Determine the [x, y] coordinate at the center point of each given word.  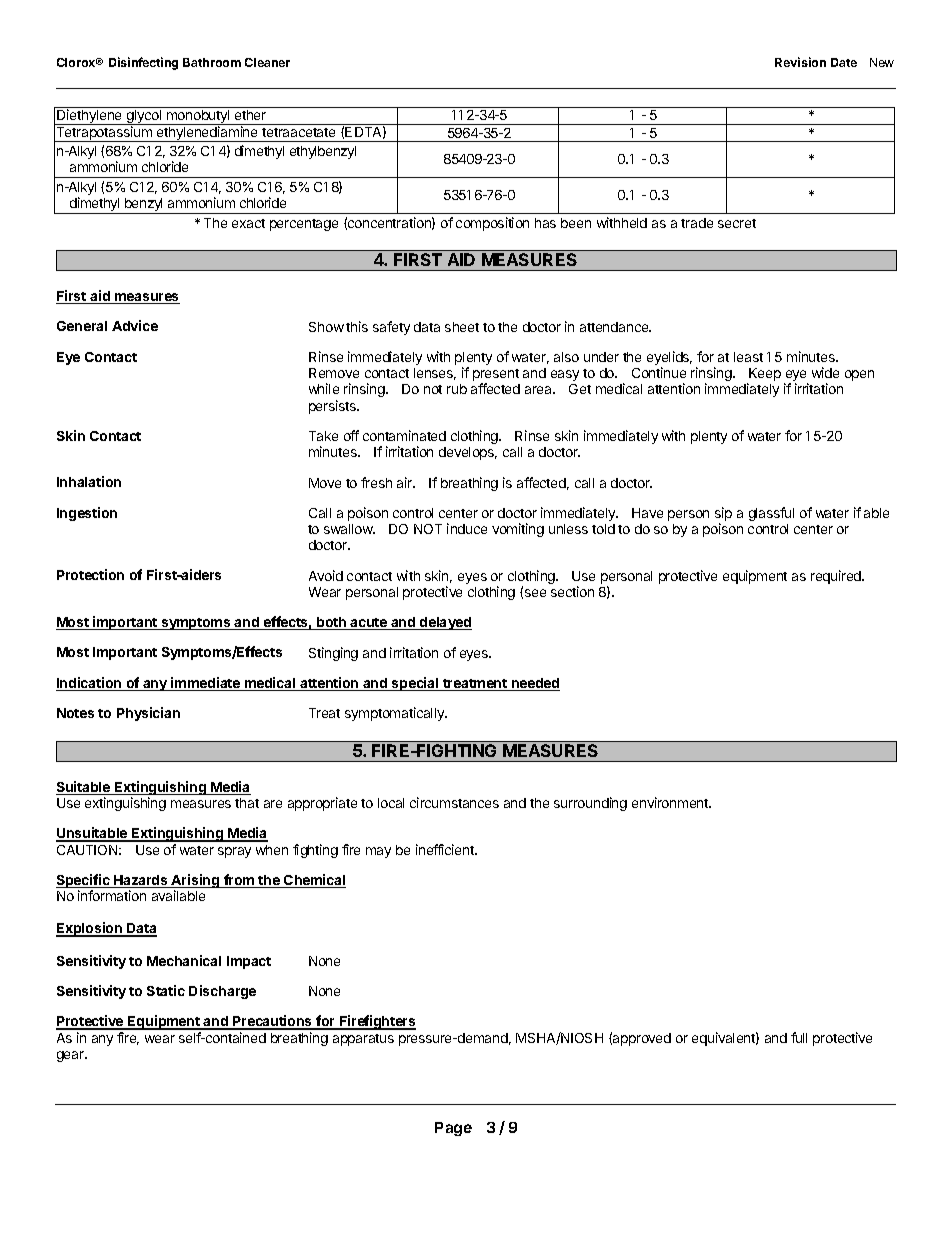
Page [453, 1129]
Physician [148, 714]
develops [468, 453]
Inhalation [89, 481]
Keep [764, 376]
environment [671, 802]
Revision [800, 62]
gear [72, 1056]
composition [492, 224]
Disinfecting [143, 63]
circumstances [454, 802]
